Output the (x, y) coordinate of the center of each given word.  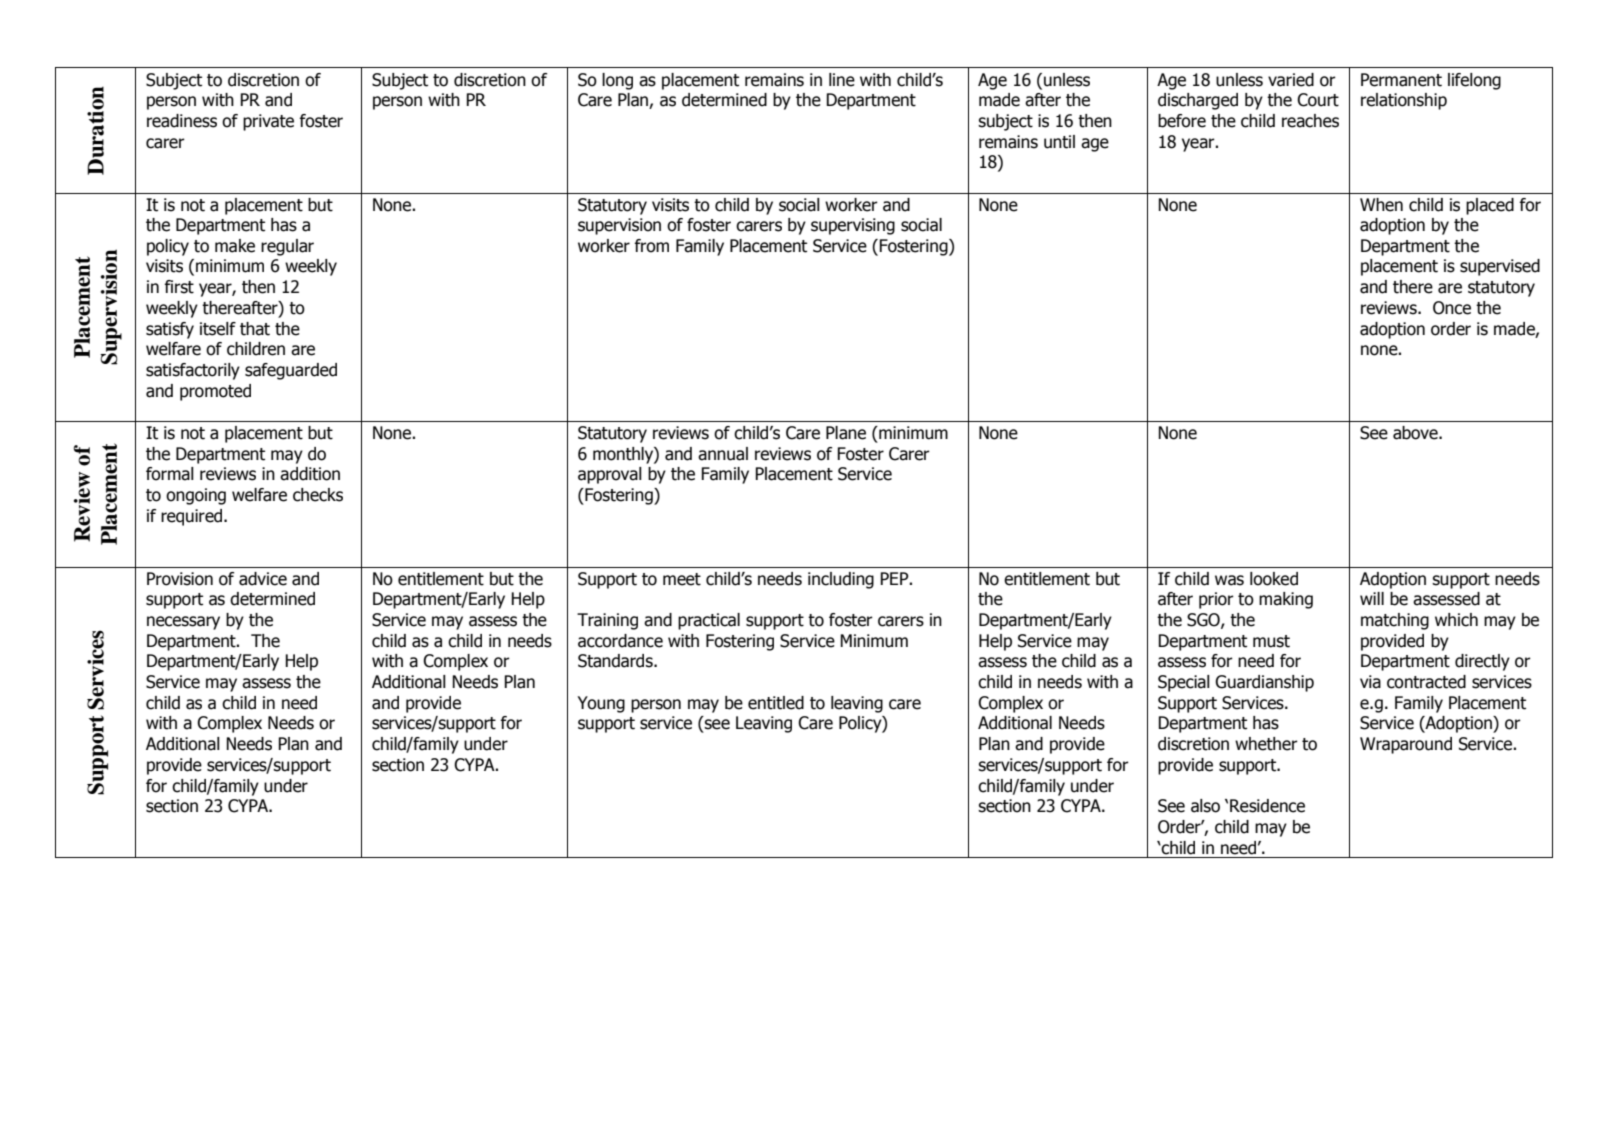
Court (1318, 100)
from (651, 246)
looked (1274, 579)
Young (601, 704)
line (842, 80)
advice (263, 579)
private (268, 122)
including (841, 580)
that (255, 329)
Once (1452, 308)
